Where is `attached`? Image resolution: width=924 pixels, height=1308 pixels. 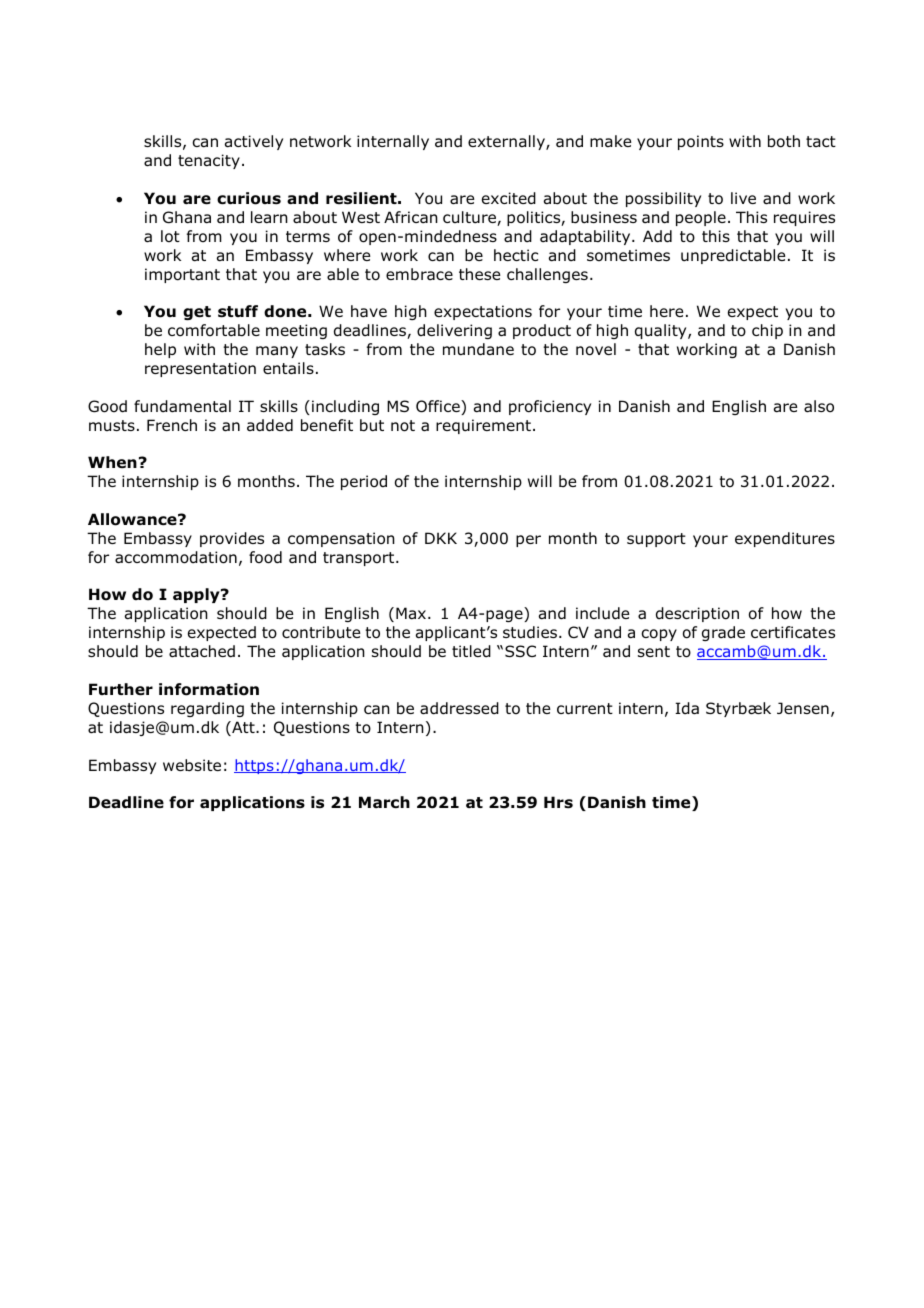 attached is located at coordinates (202, 651).
